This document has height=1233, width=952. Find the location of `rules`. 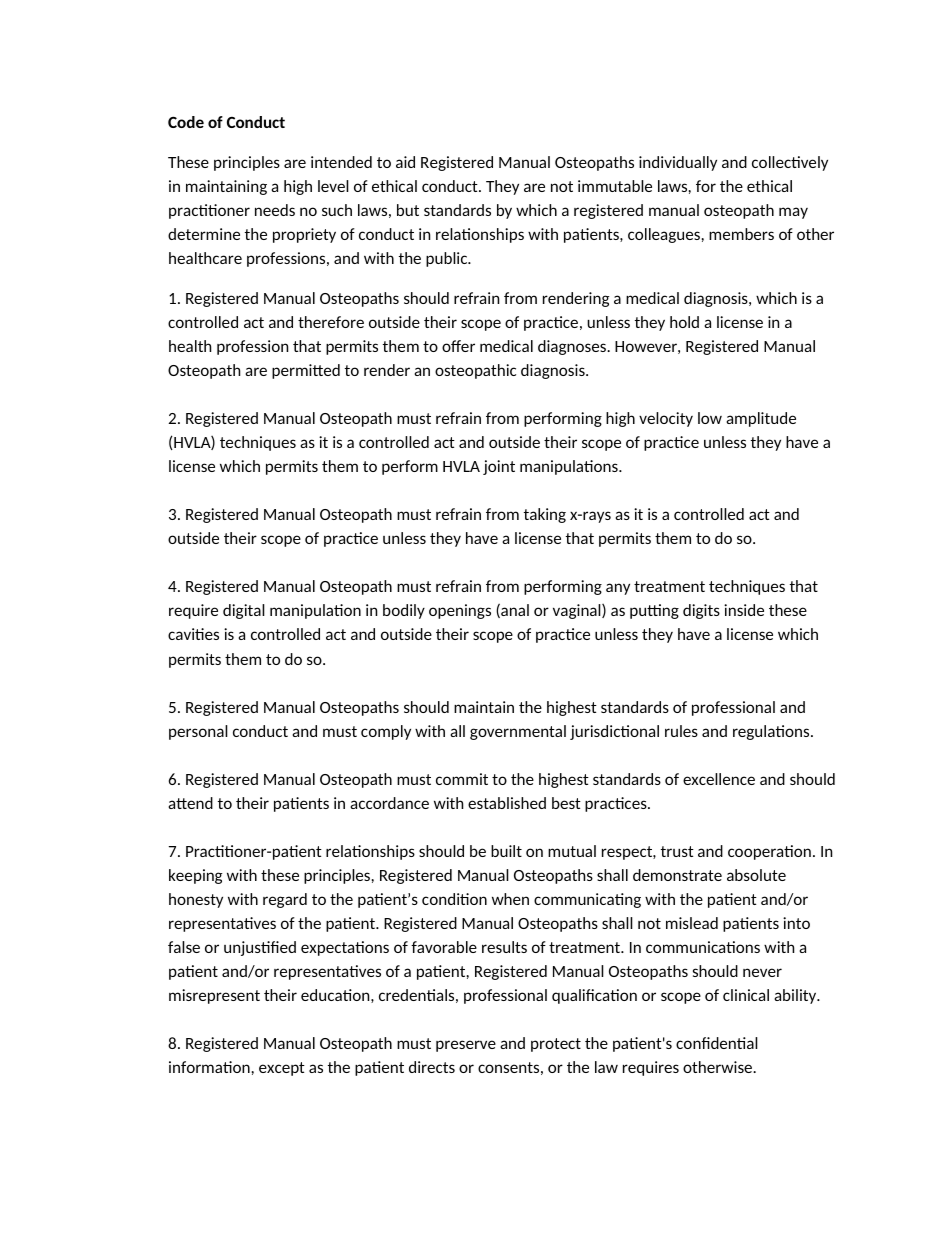

rules is located at coordinates (681, 731).
